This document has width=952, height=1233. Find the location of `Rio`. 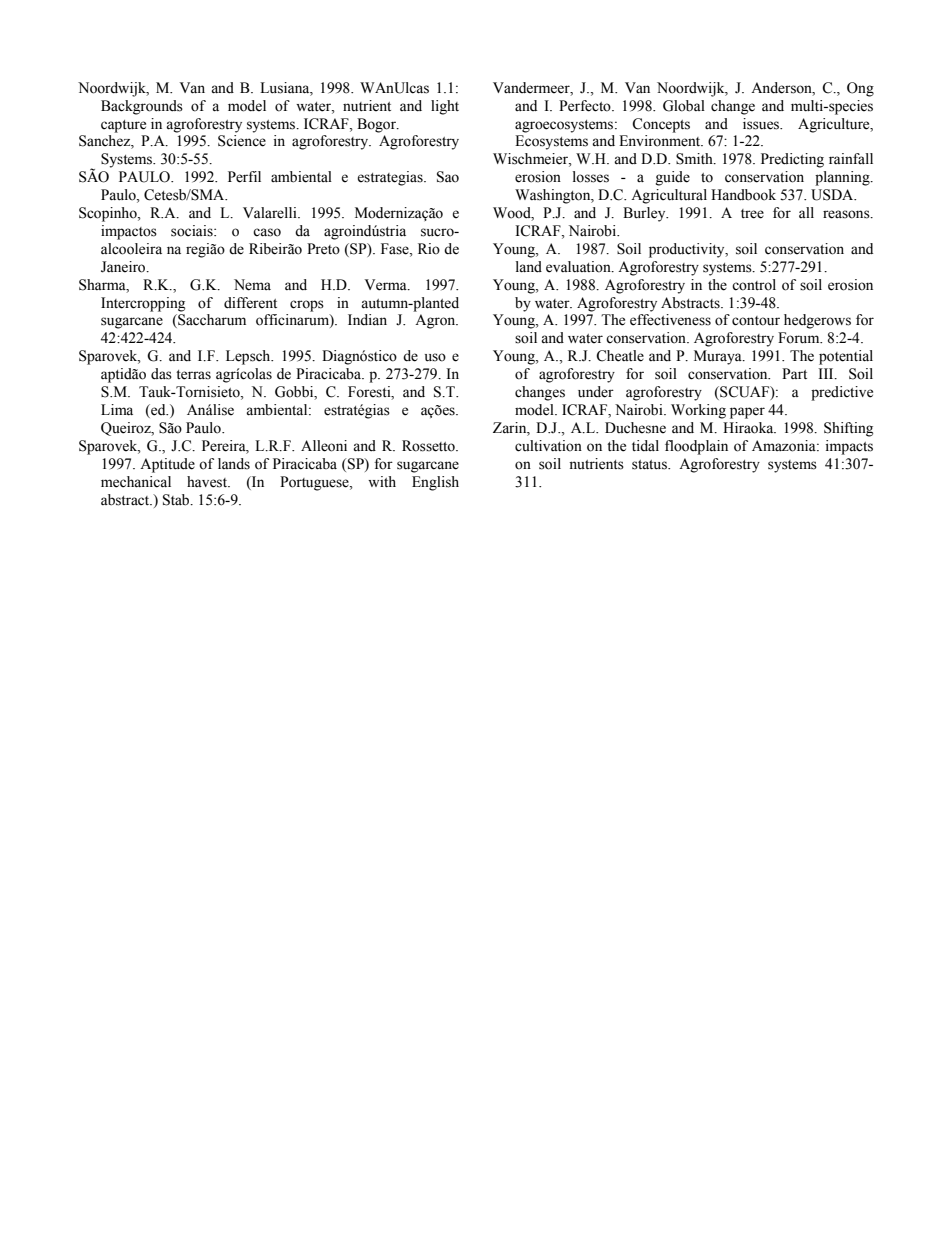

Rio is located at coordinates (429, 249).
